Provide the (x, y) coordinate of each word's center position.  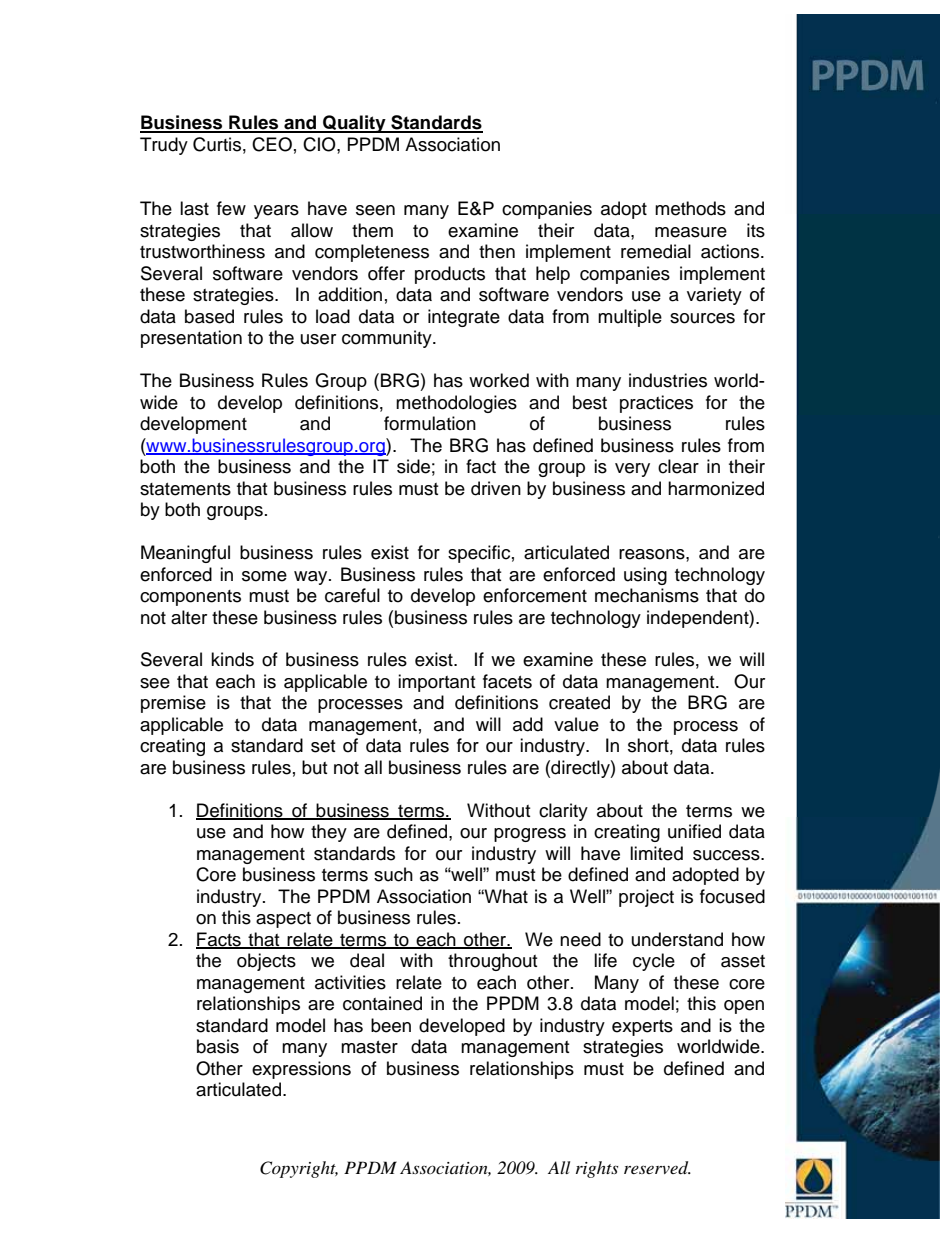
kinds (232, 659)
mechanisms (647, 595)
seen (375, 210)
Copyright (299, 1169)
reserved (657, 1168)
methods (690, 208)
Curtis (217, 144)
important (436, 683)
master (369, 1047)
